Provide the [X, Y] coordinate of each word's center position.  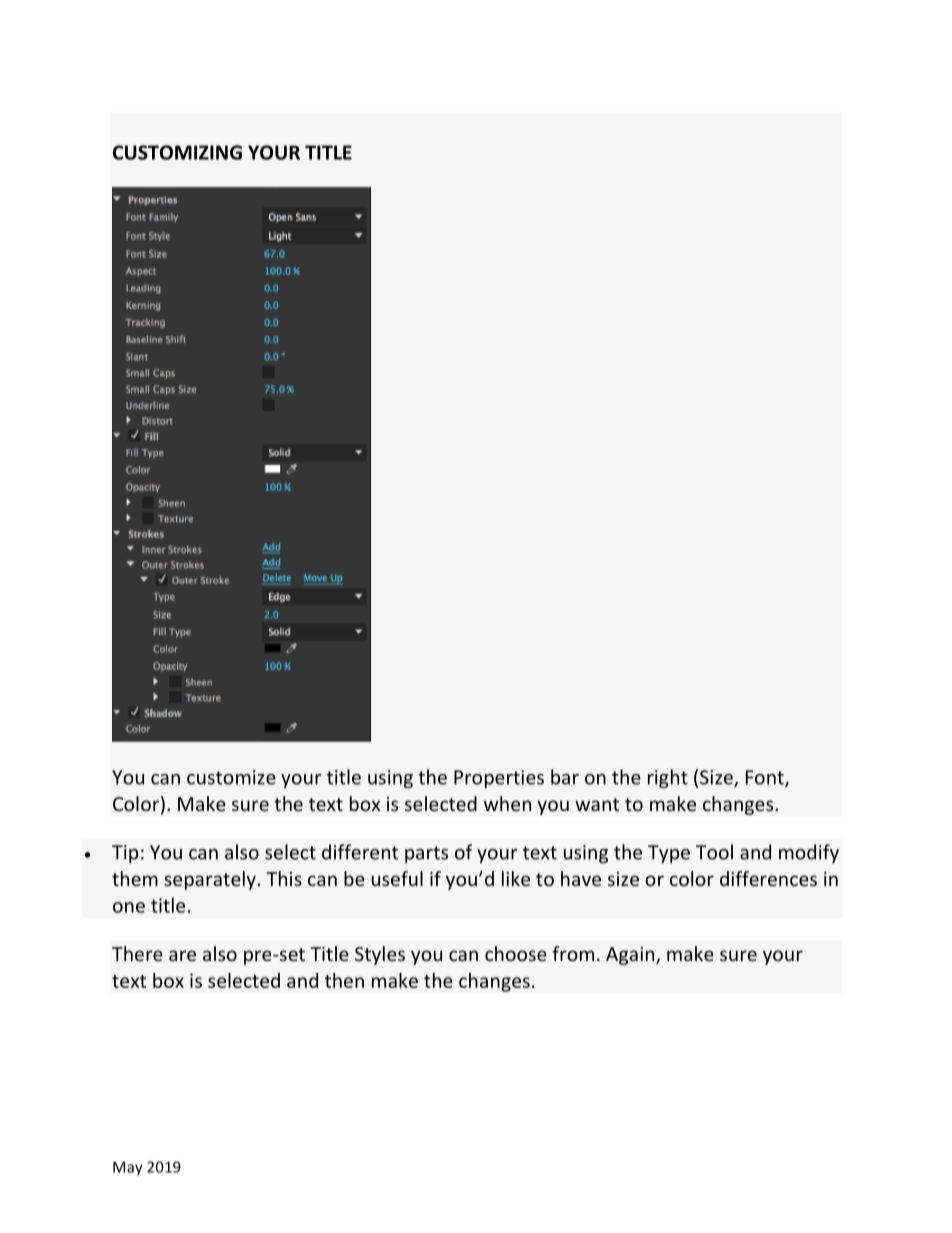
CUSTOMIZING [177, 152]
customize [231, 777]
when [507, 803]
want [597, 804]
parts [426, 854]
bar [565, 777]
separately [210, 880]
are [182, 955]
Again [631, 956]
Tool [714, 852]
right [668, 778]
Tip [125, 854]
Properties [499, 779]
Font [766, 778]
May [128, 1168]
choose [516, 953]
